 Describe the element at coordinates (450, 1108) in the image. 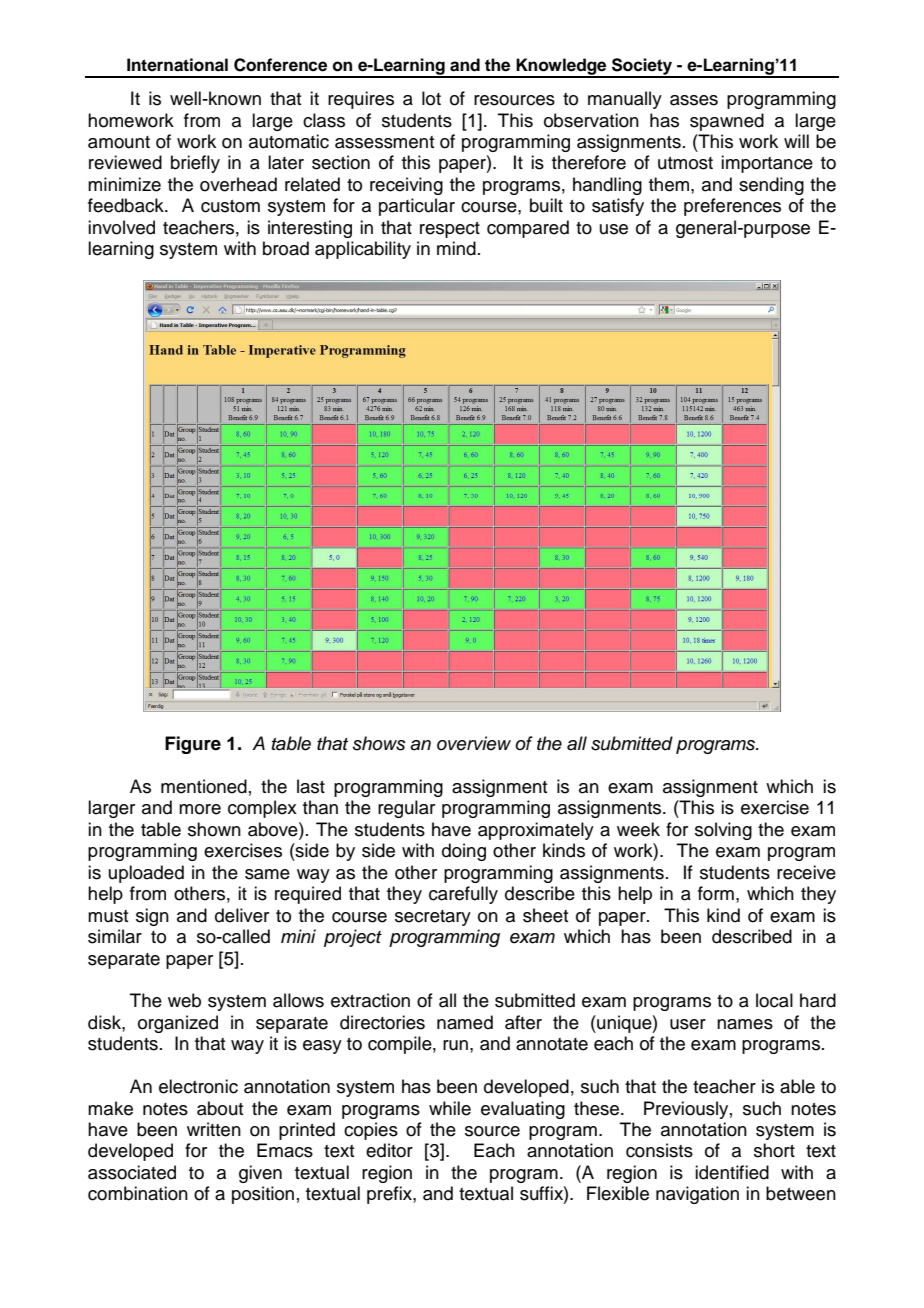

I see `while` at that location.
